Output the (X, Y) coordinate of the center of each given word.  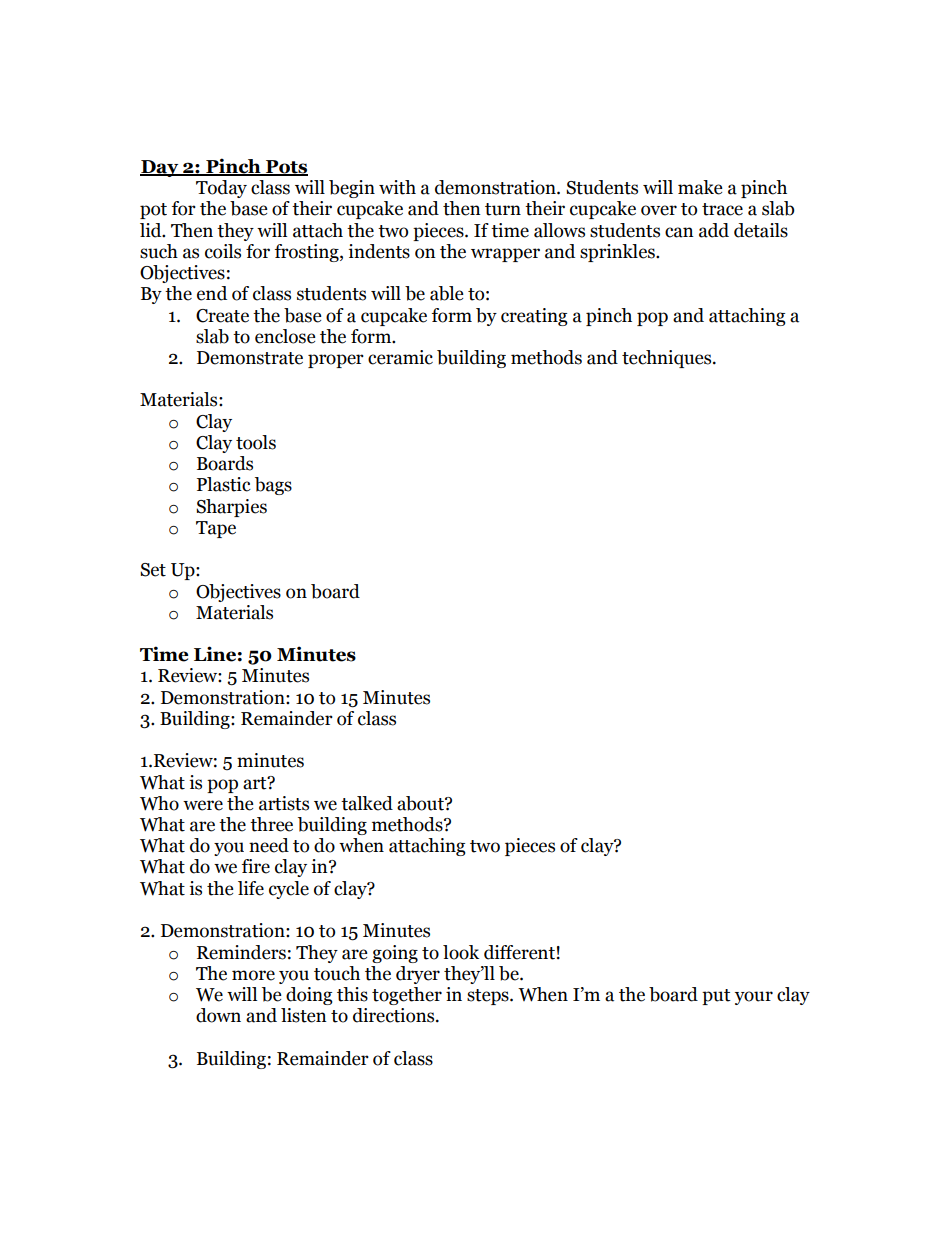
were (203, 805)
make (700, 187)
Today (221, 189)
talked (367, 803)
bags (273, 486)
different (519, 952)
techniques (668, 359)
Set (153, 570)
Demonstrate (250, 358)
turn (503, 209)
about (421, 803)
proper (336, 361)
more (253, 975)
